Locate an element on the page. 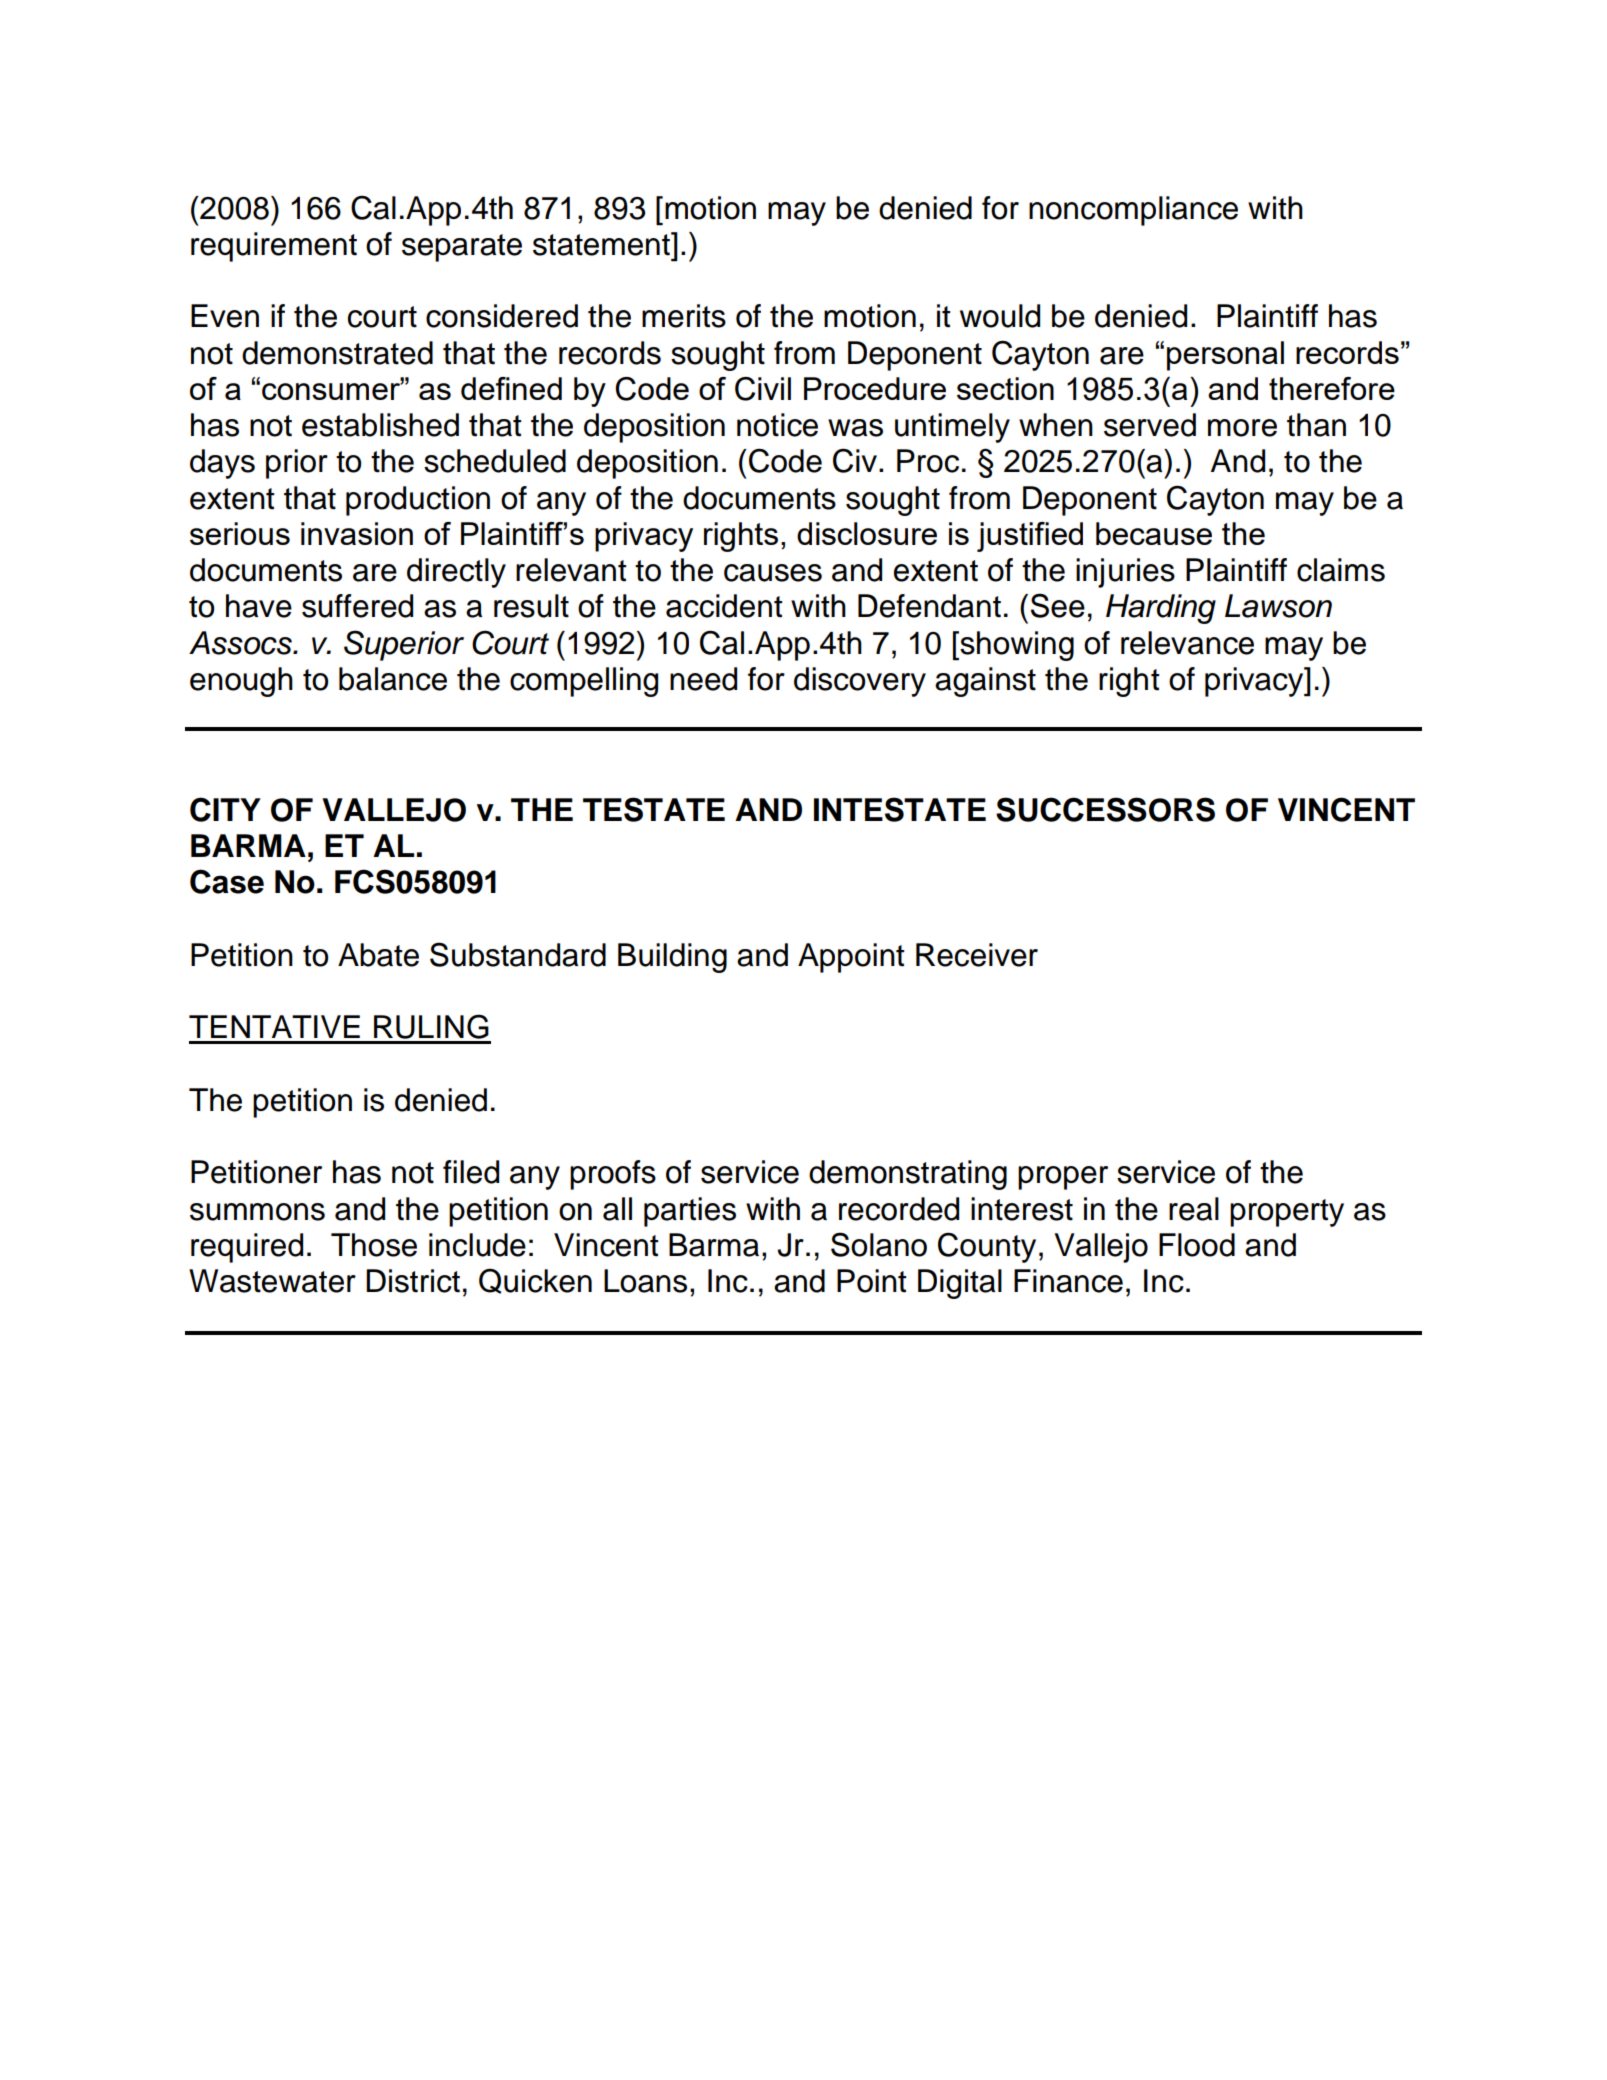 The image size is (1607, 2080). Those is located at coordinates (374, 1245).
